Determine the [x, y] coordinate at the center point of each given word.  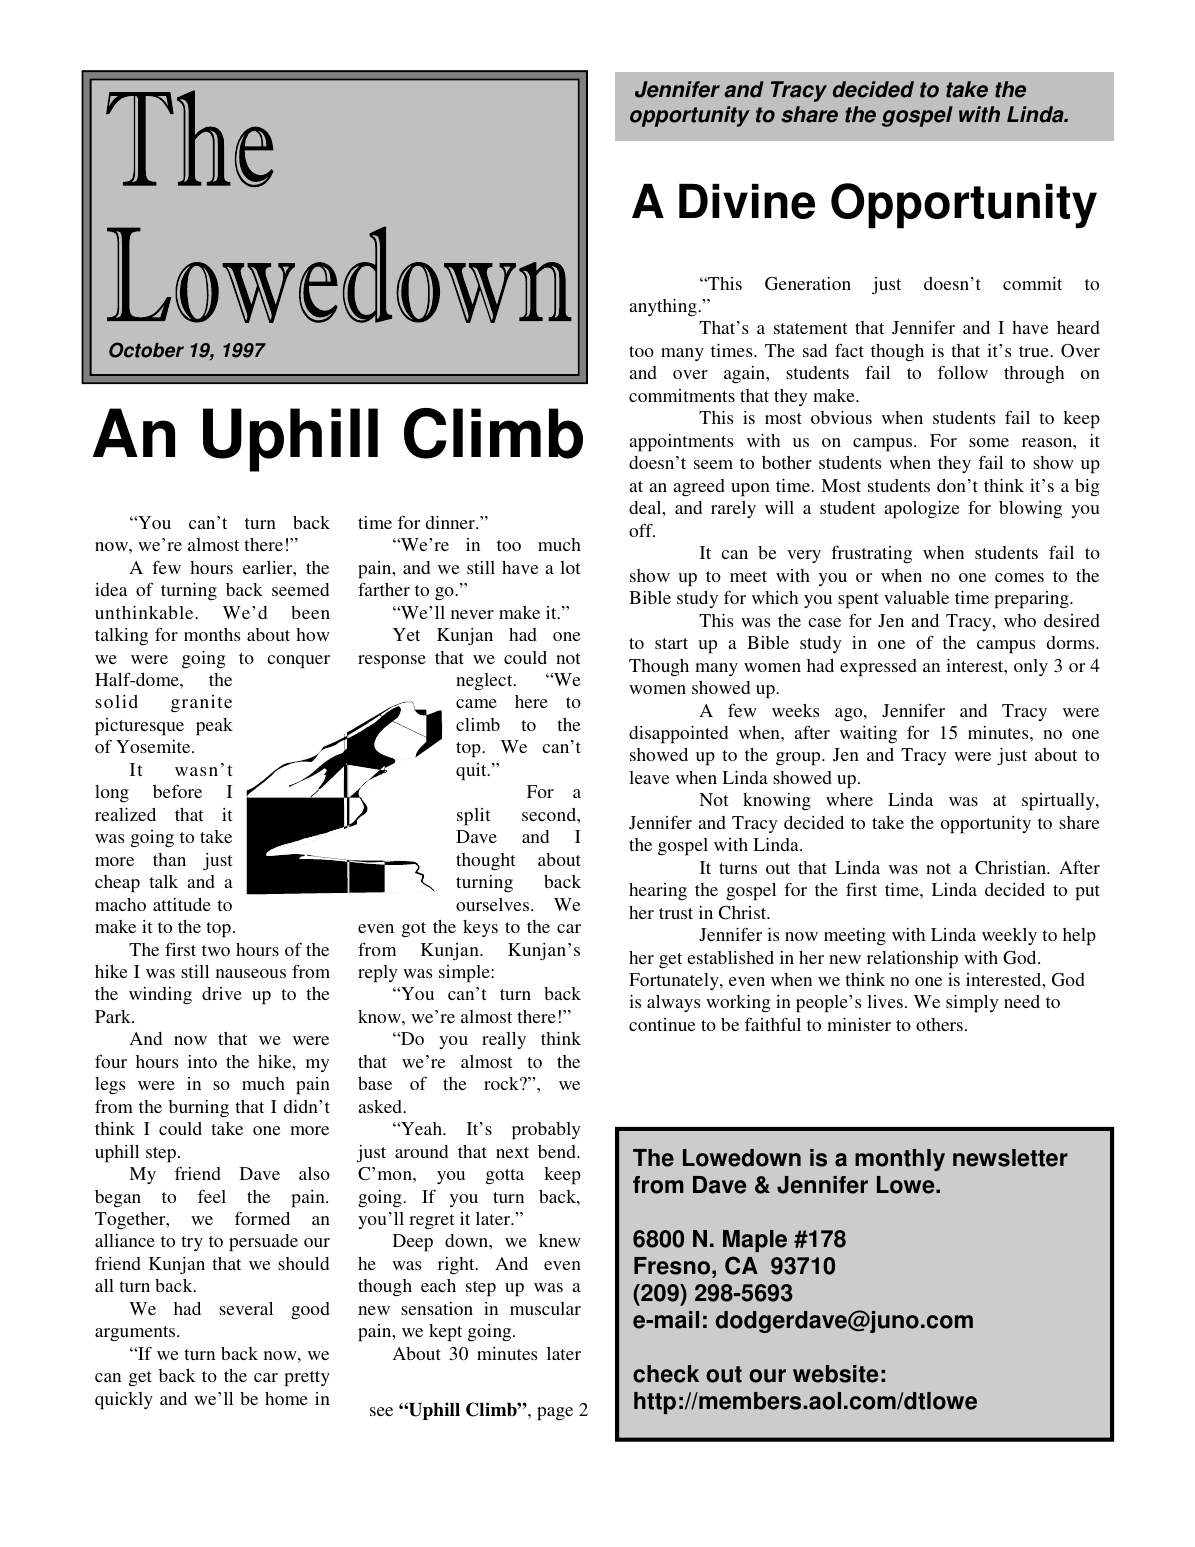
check [666, 1374]
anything [664, 308]
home [286, 1398]
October [146, 350]
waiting [868, 734]
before [177, 791]
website [835, 1374]
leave [649, 777]
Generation [808, 284]
